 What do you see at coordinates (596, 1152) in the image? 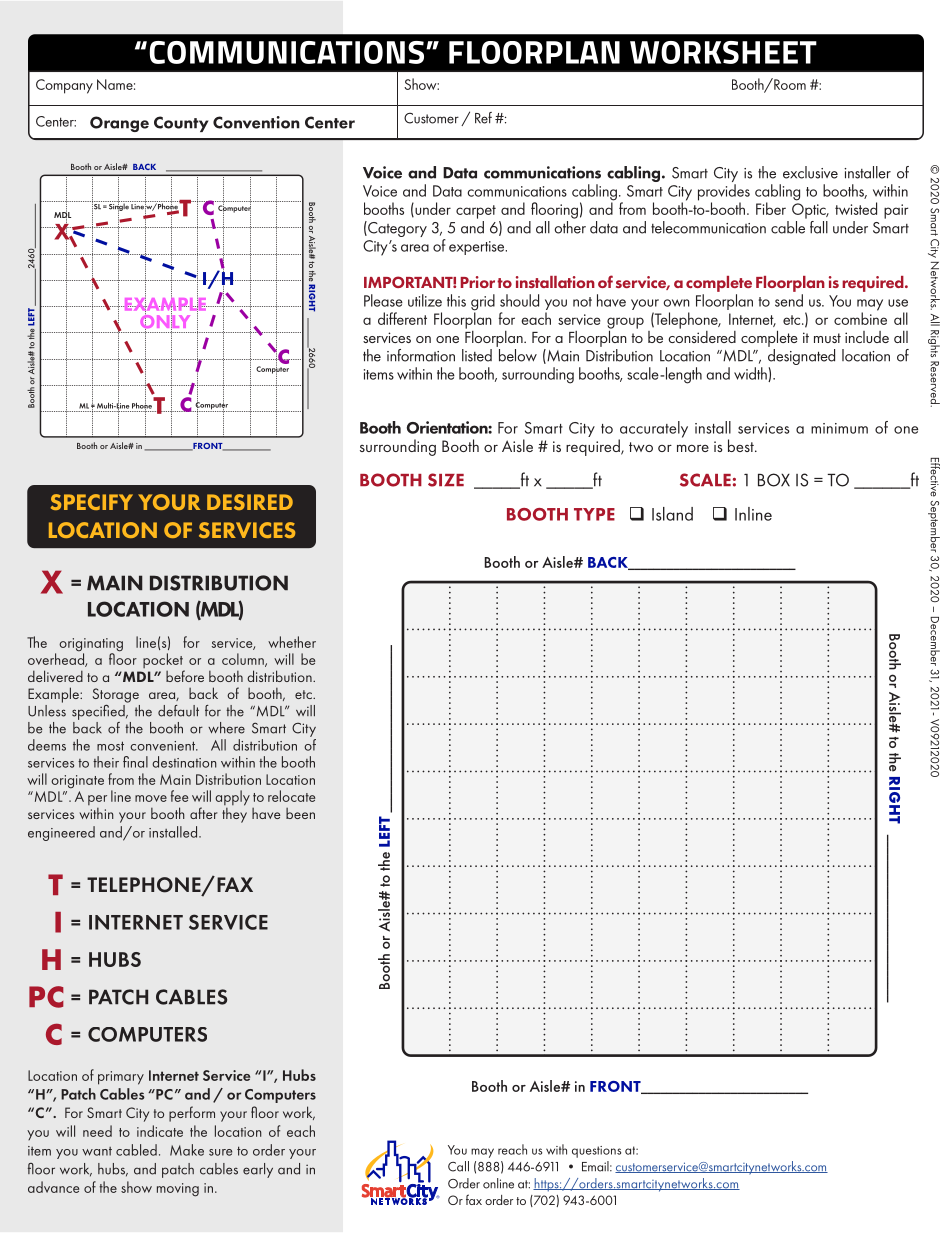
I see `questions` at bounding box center [596, 1152].
